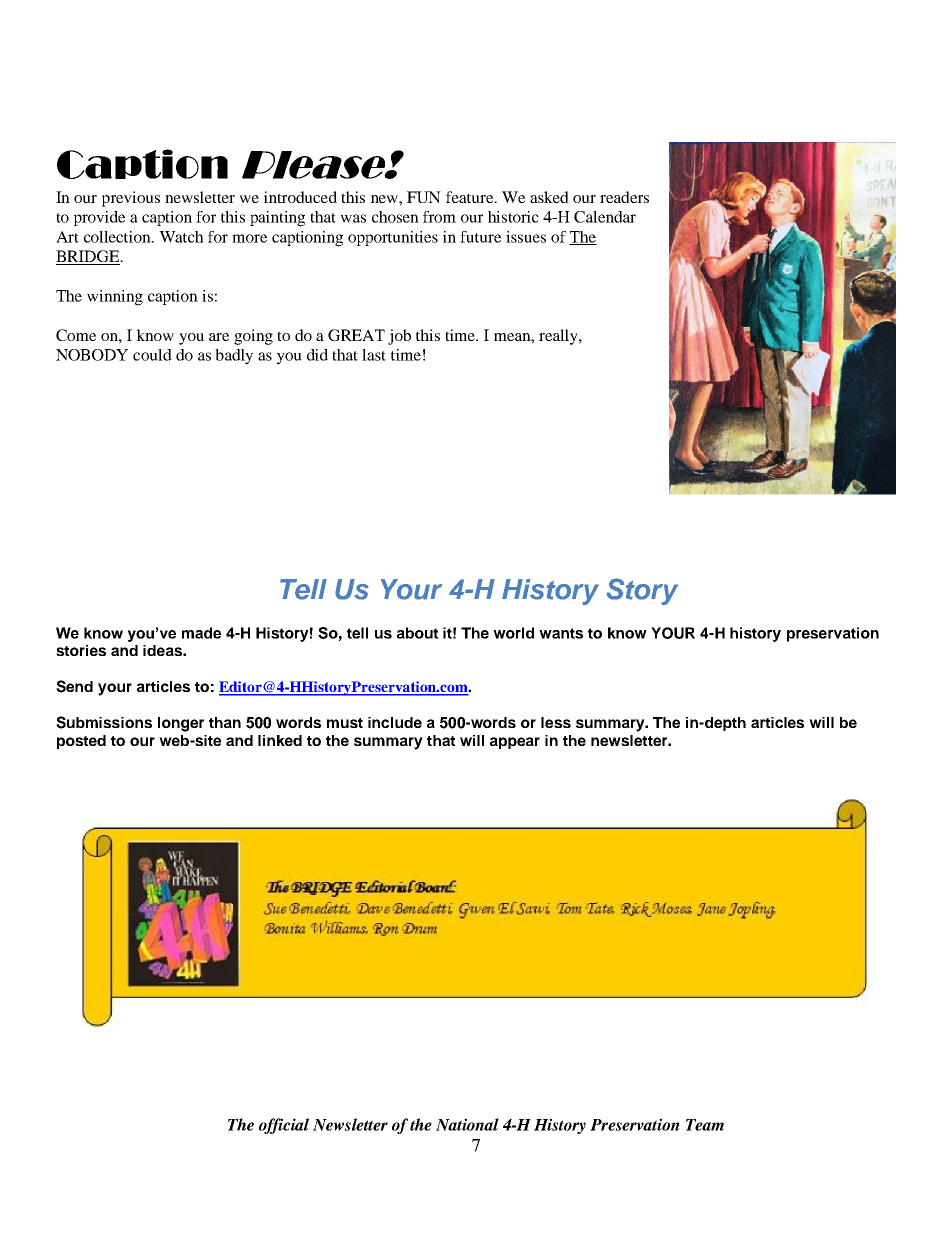  What do you see at coordinates (201, 633) in the screenshot?
I see `made` at bounding box center [201, 633].
